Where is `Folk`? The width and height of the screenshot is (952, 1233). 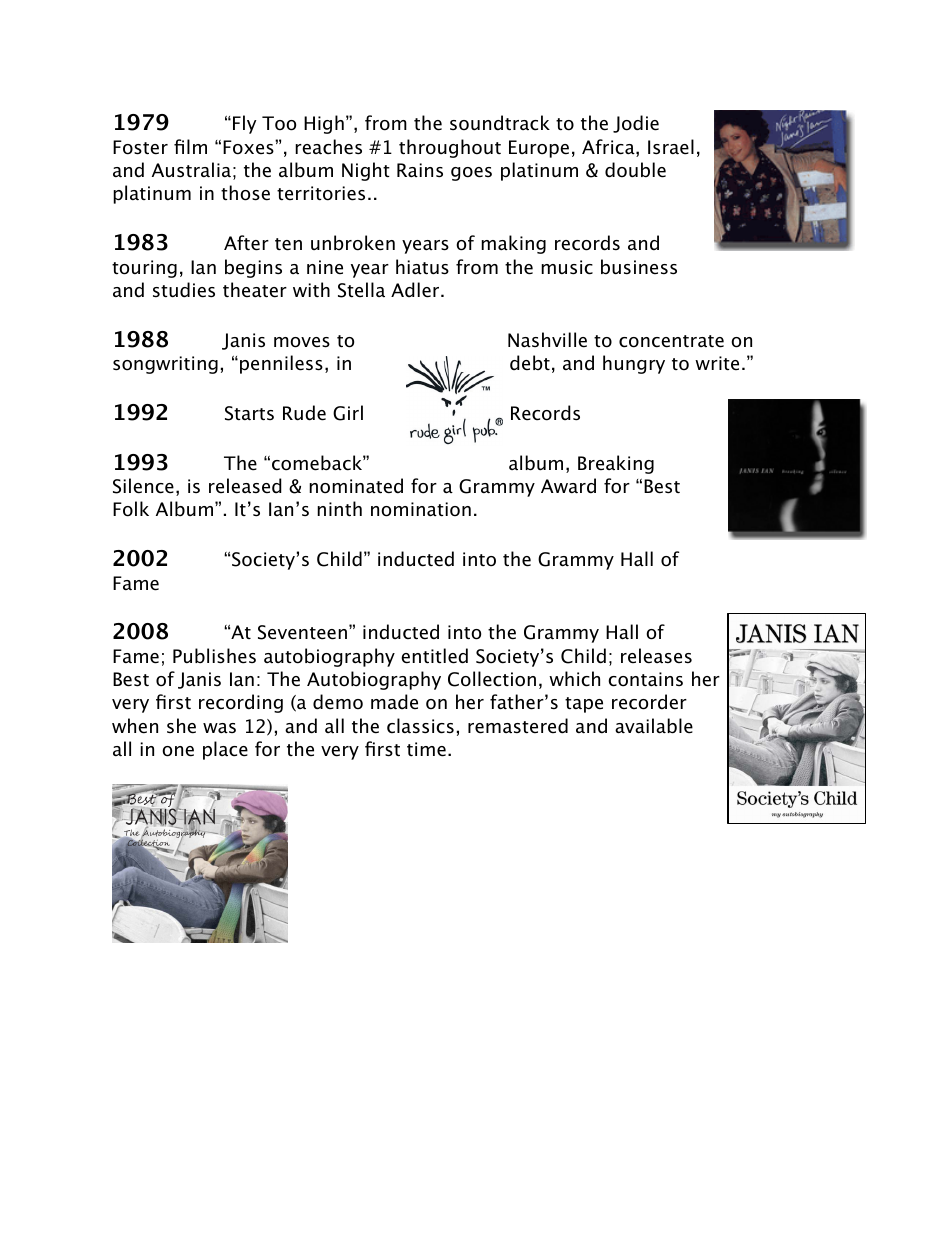
Folk is located at coordinates (131, 509).
